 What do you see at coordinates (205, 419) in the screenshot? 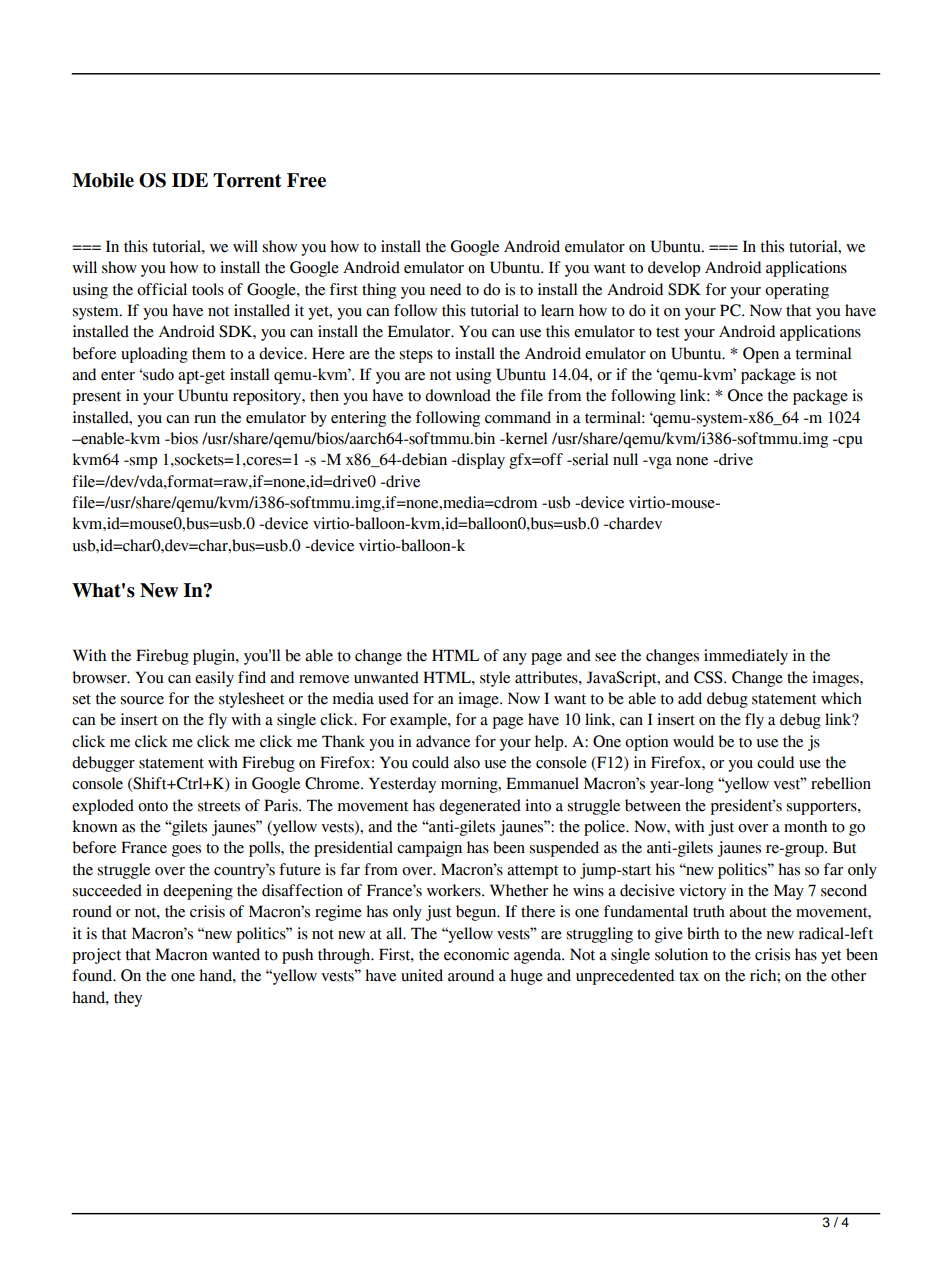
I see `run` at bounding box center [205, 419].
